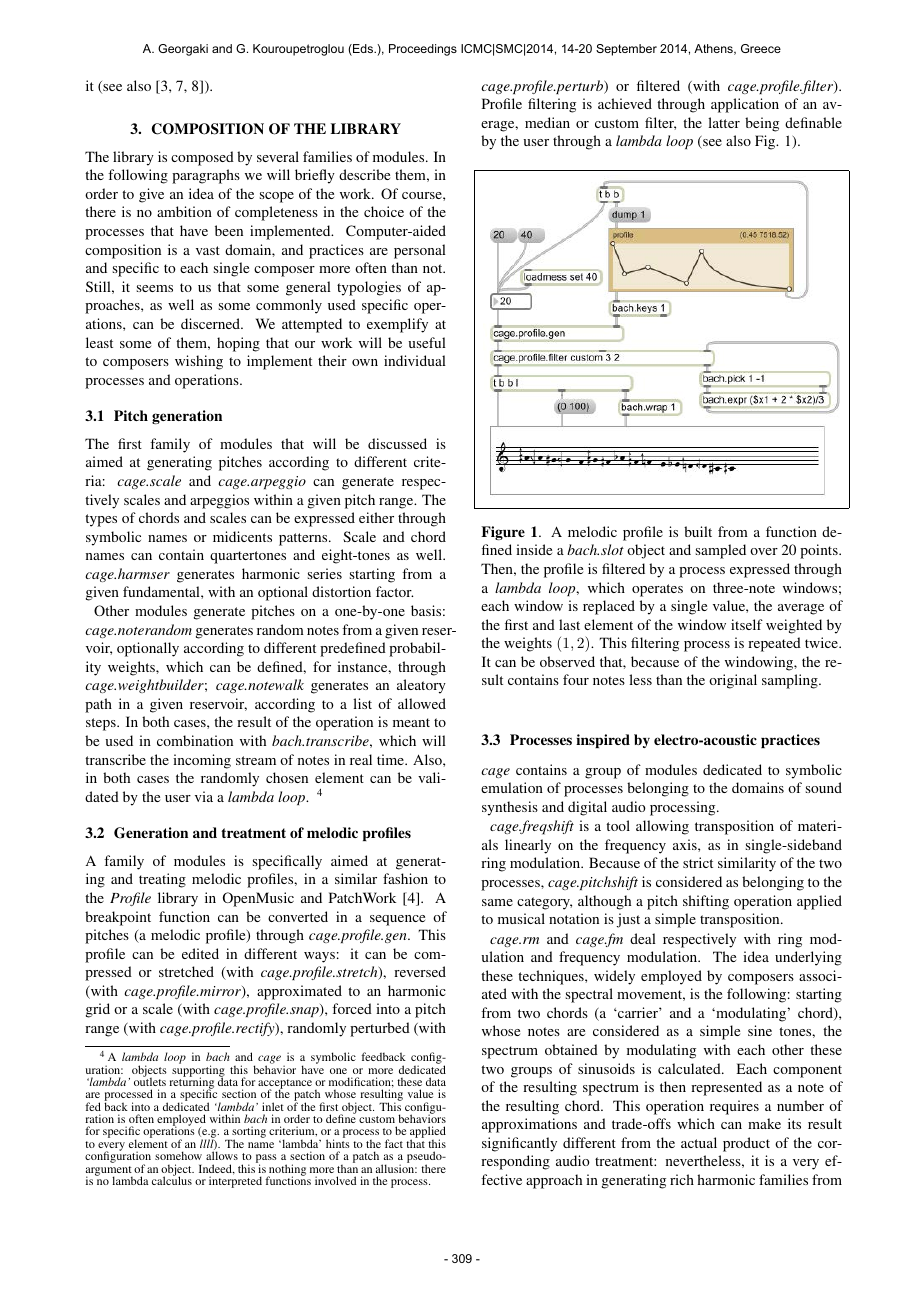 This image has width=924, height=1308. Describe the element at coordinates (423, 50) in the image. I see `Proceedings` at that location.
